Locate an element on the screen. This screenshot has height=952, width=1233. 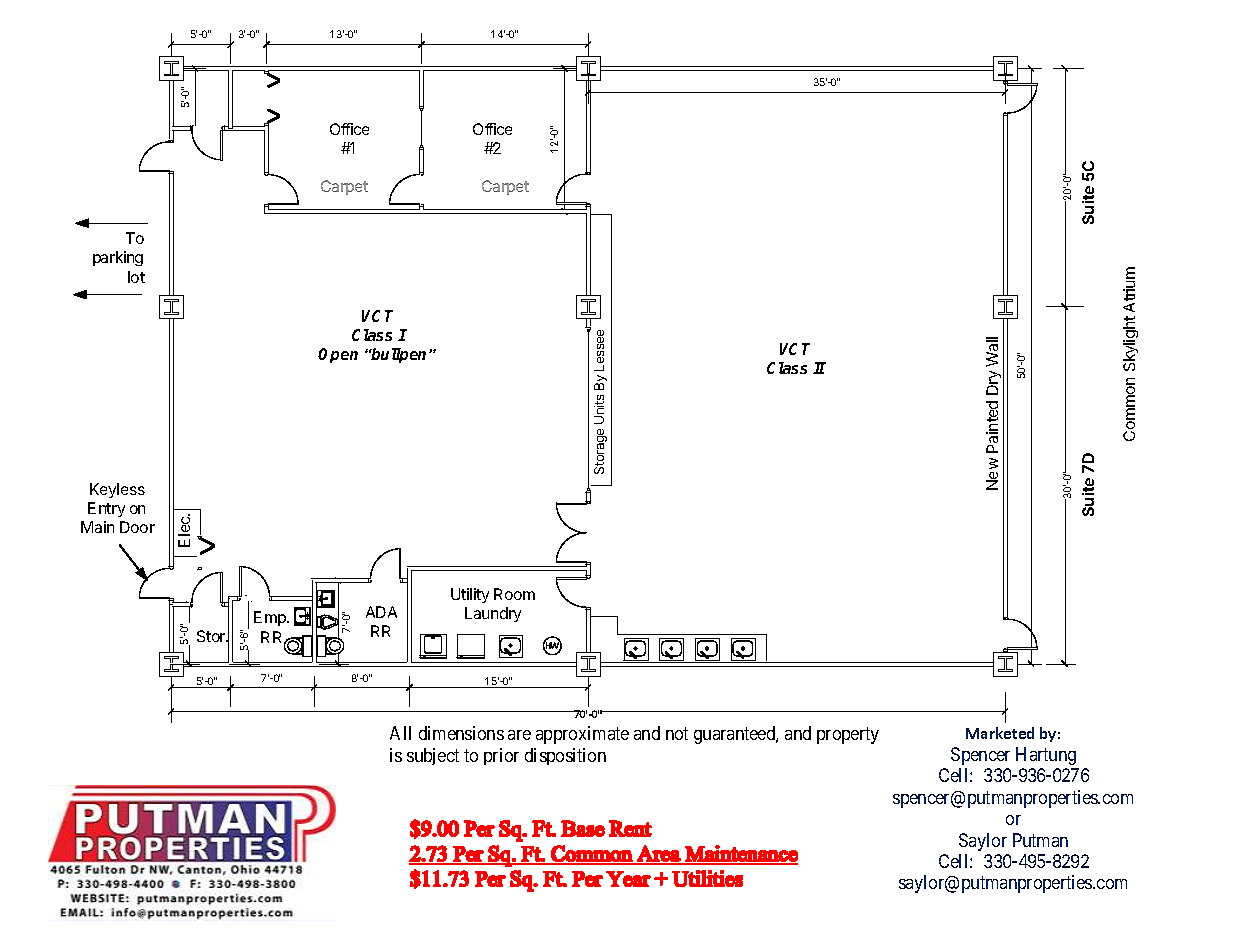
Marketed is located at coordinates (1000, 733).
